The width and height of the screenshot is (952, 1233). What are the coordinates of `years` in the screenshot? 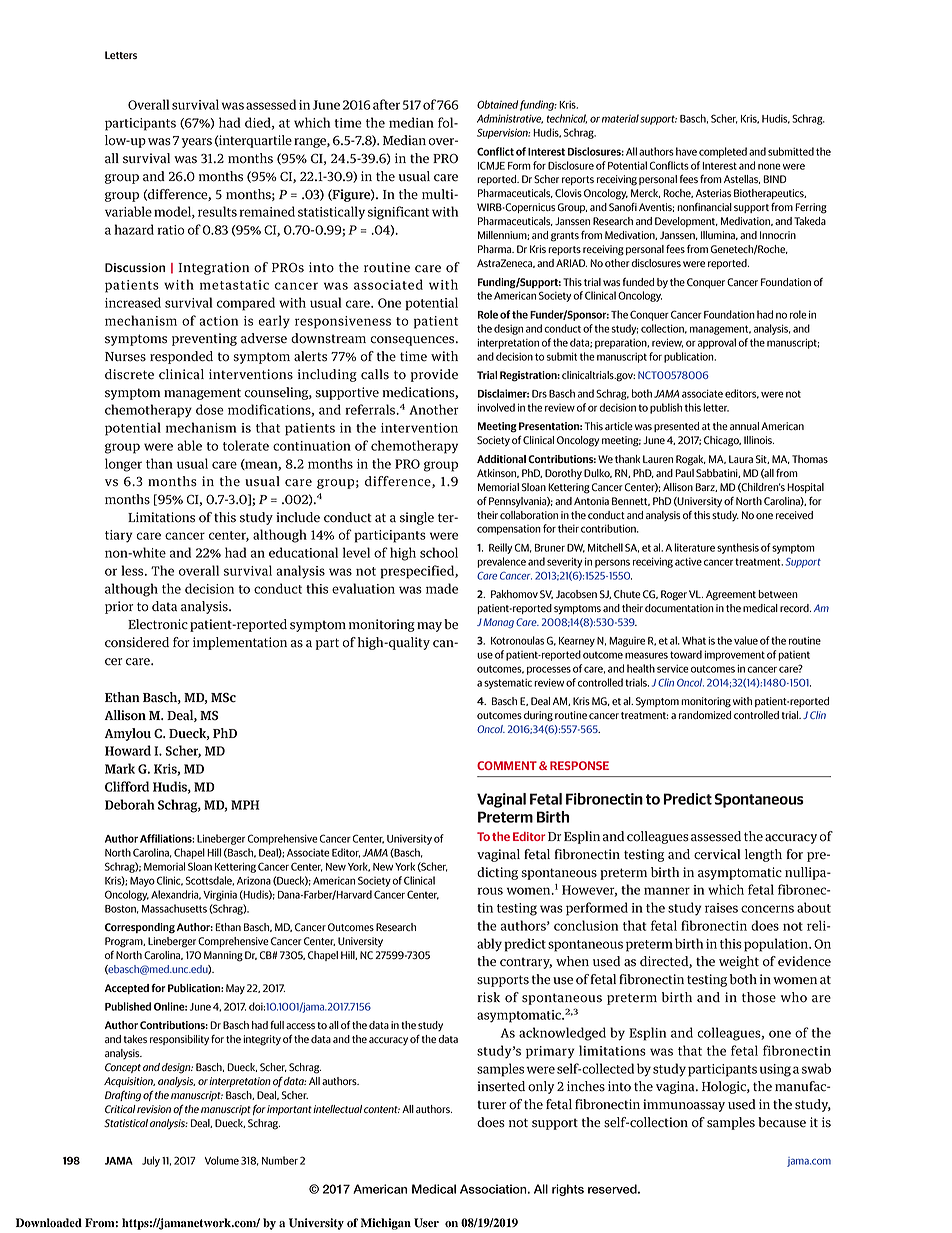 It's located at (197, 143).
